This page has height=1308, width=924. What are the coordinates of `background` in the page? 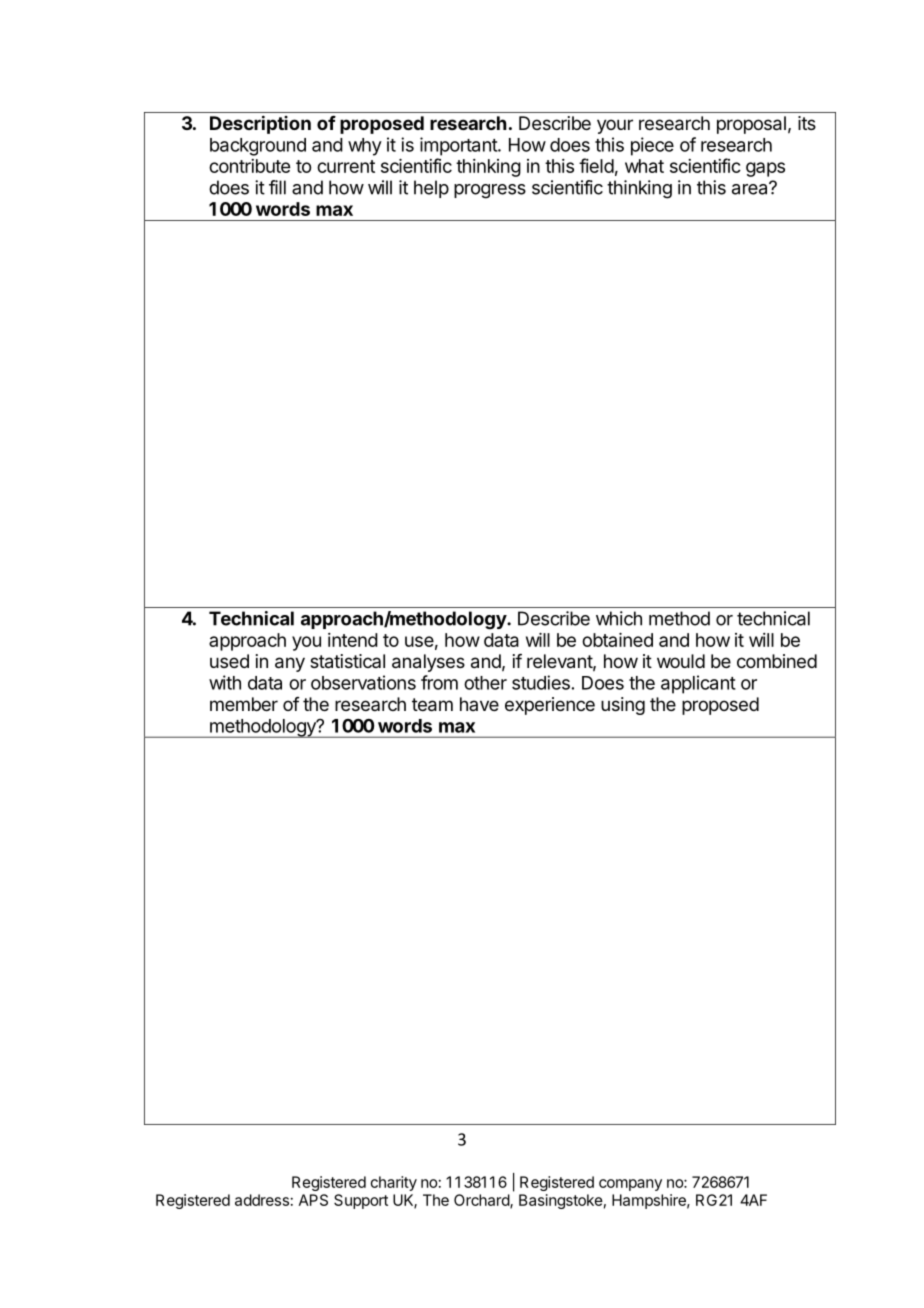 It's located at (258, 147).
